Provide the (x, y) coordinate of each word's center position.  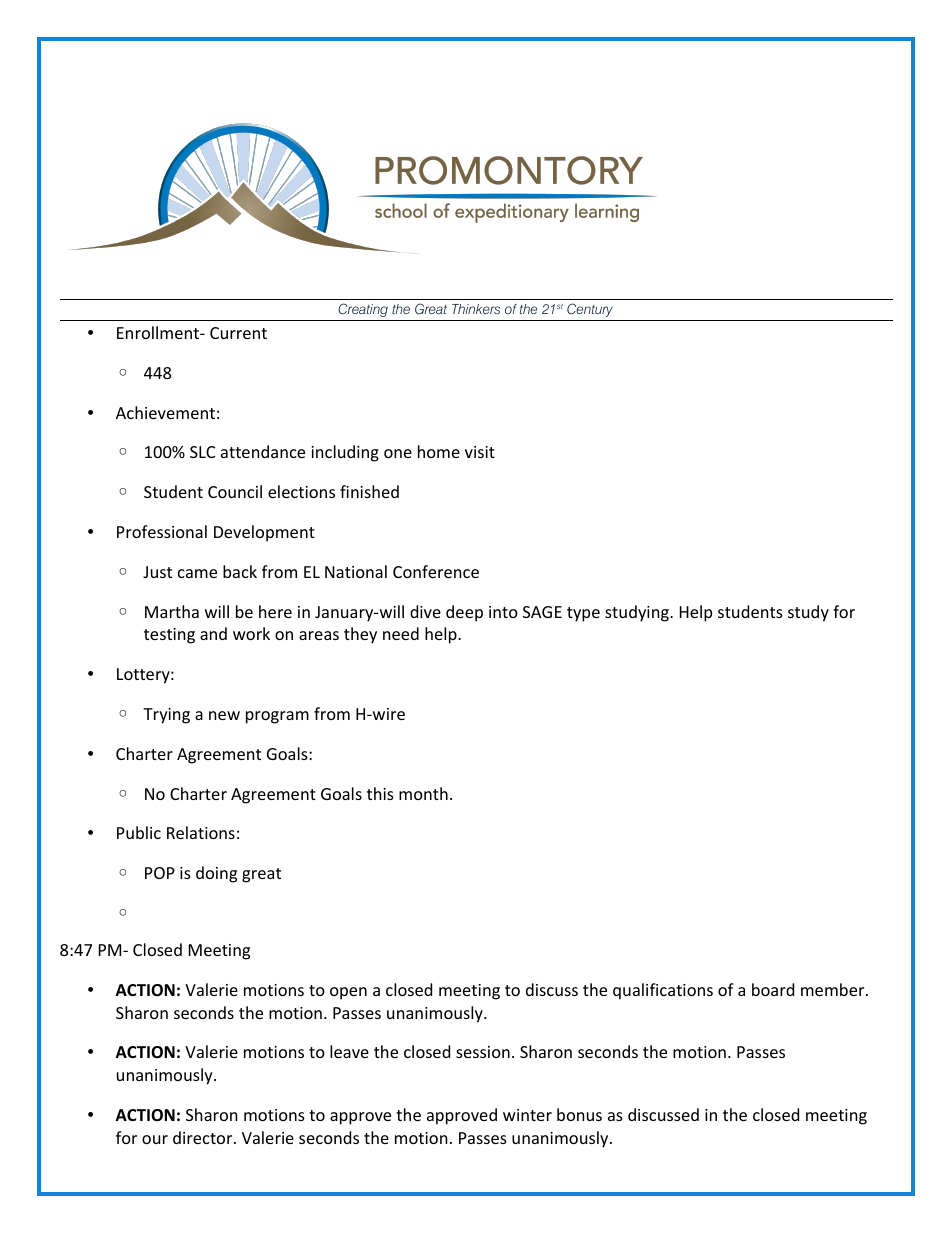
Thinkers (476, 309)
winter (527, 1115)
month (423, 793)
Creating (363, 310)
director (204, 1137)
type (583, 614)
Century (590, 310)
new (224, 715)
